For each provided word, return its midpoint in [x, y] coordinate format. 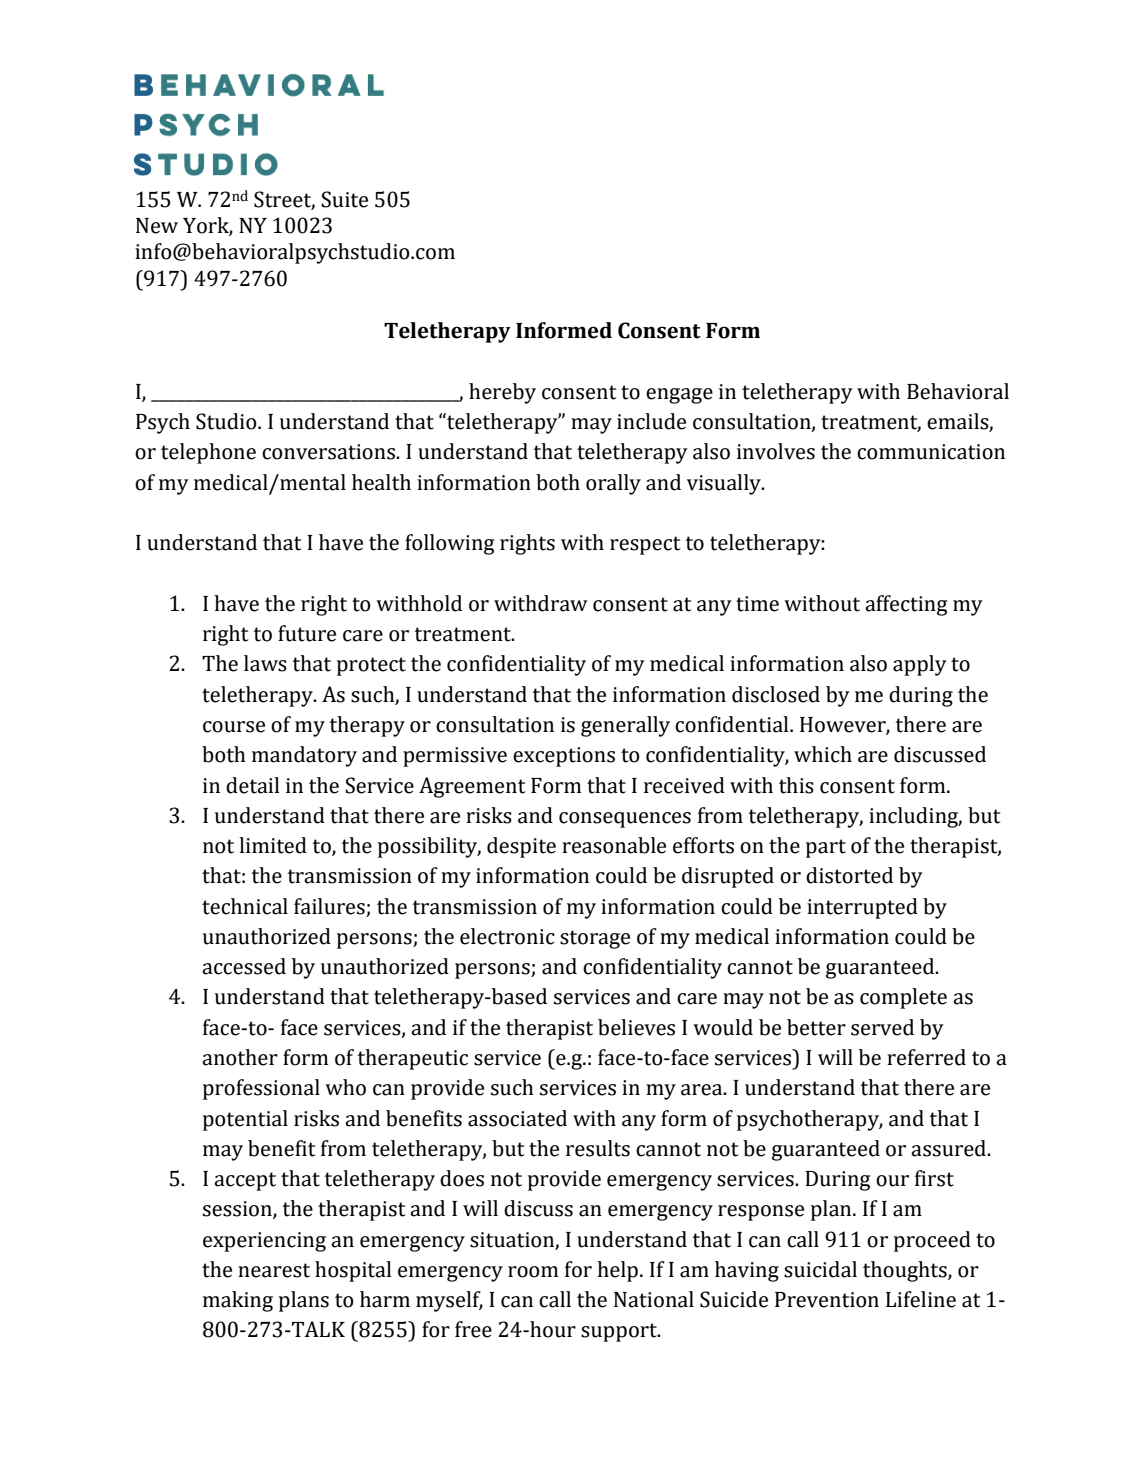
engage [679, 396]
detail [252, 785]
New [157, 226]
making [238, 1301]
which [823, 754]
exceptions [564, 757]
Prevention [827, 1300]
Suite [344, 199]
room [533, 1272]
